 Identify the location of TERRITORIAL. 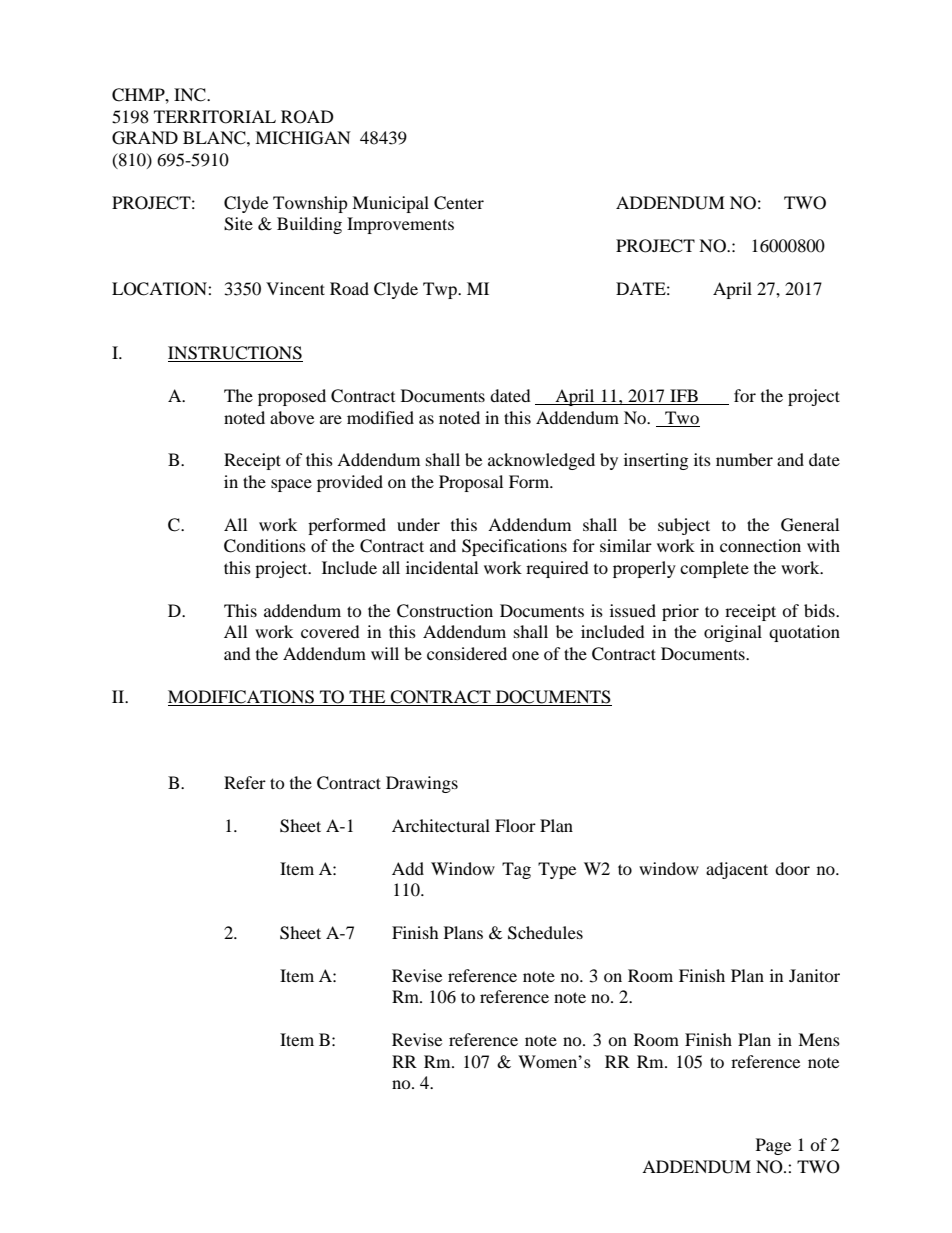
(215, 117).
